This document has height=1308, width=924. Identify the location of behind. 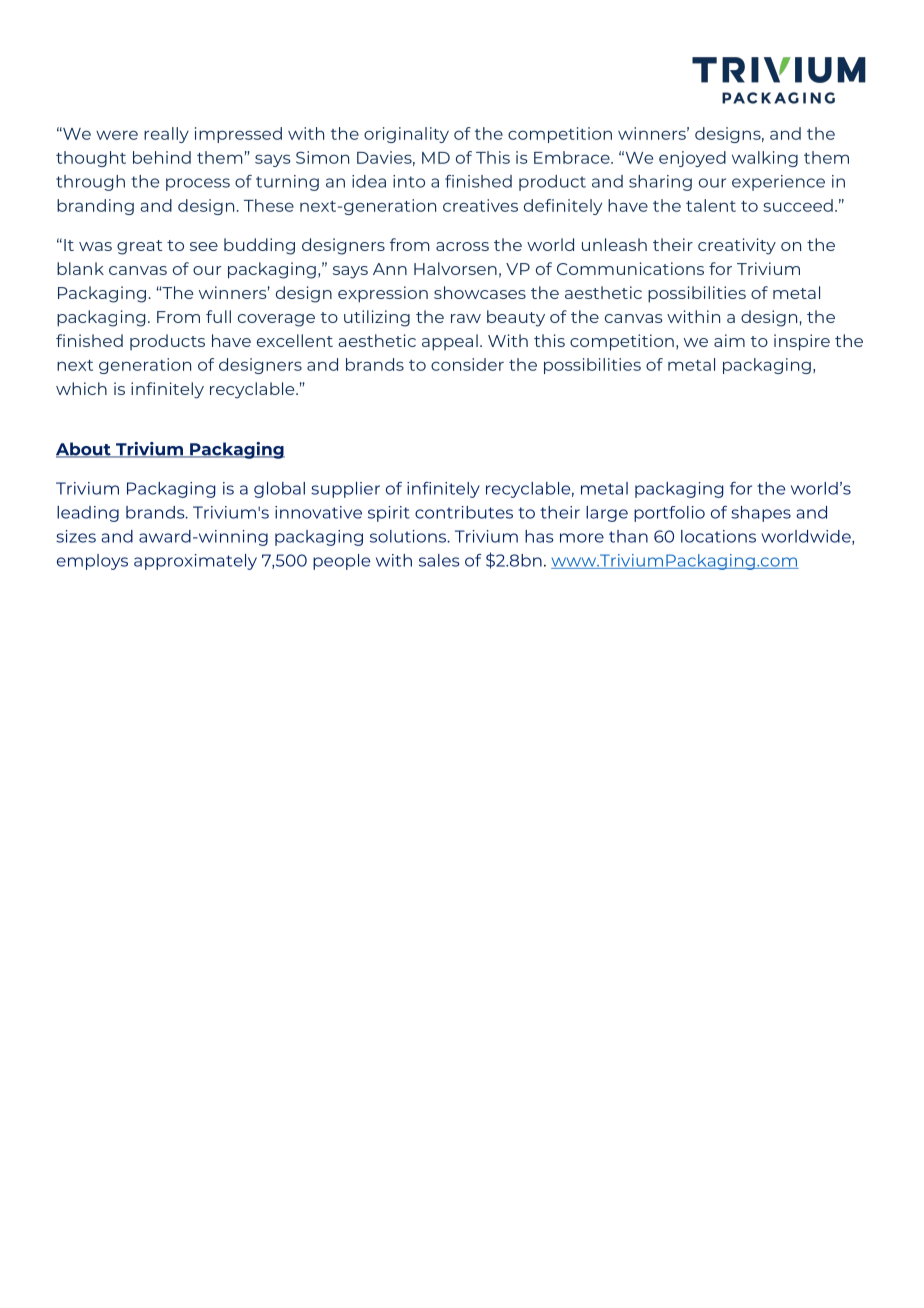
(162, 157).
